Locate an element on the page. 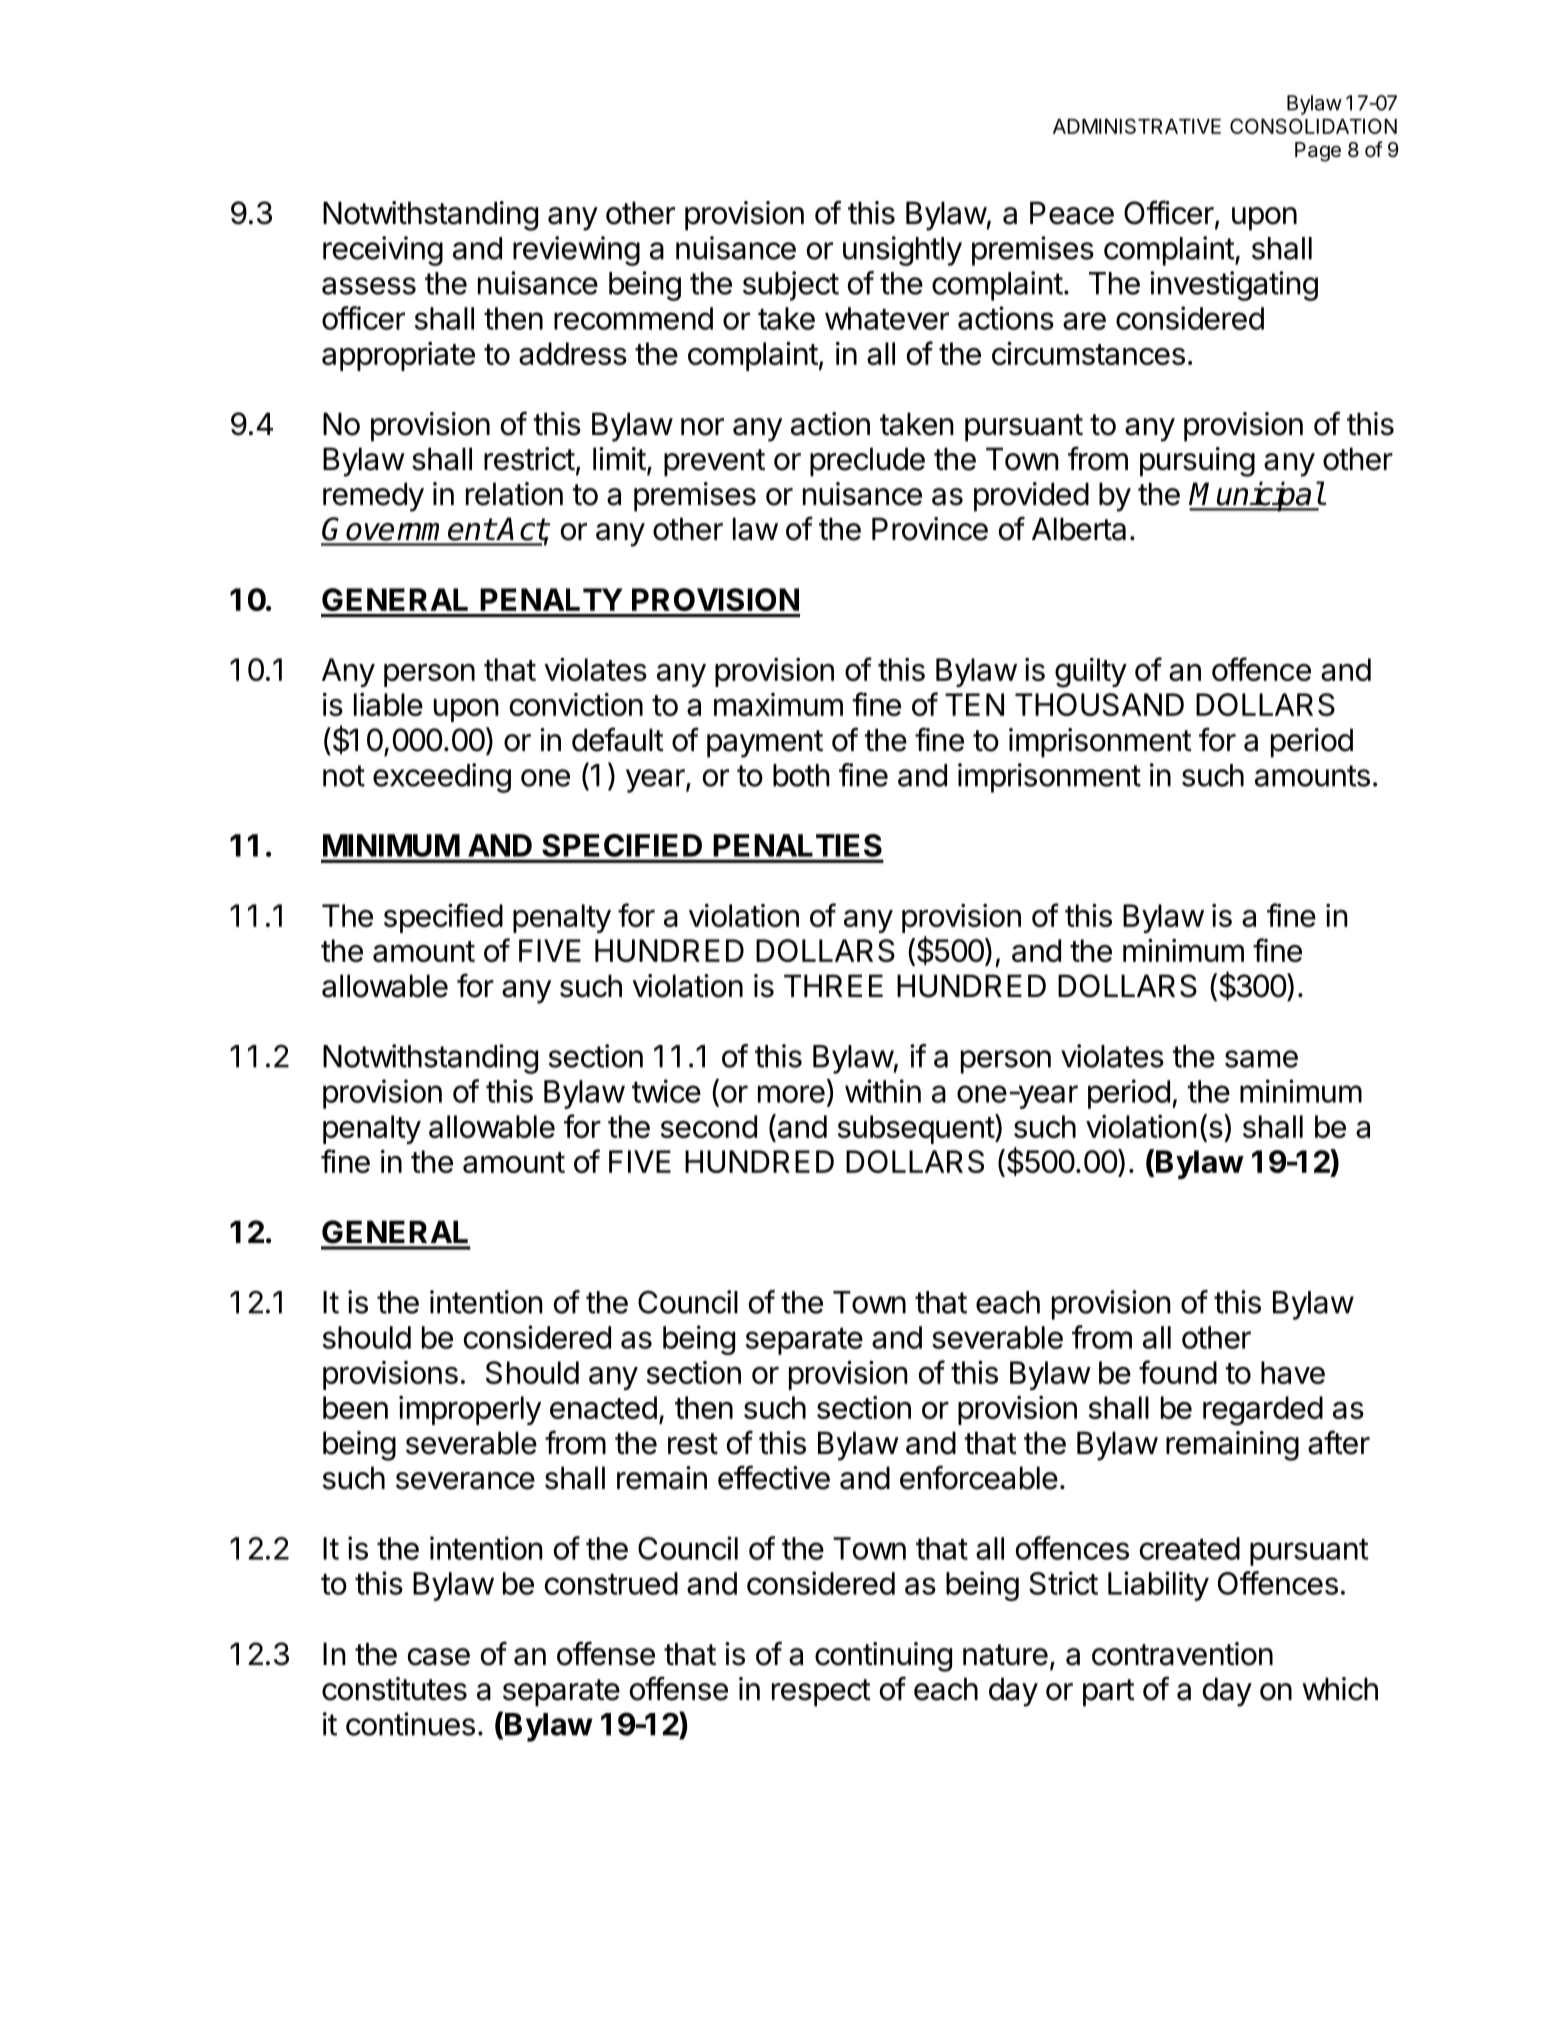  Page is located at coordinates (1318, 152).
